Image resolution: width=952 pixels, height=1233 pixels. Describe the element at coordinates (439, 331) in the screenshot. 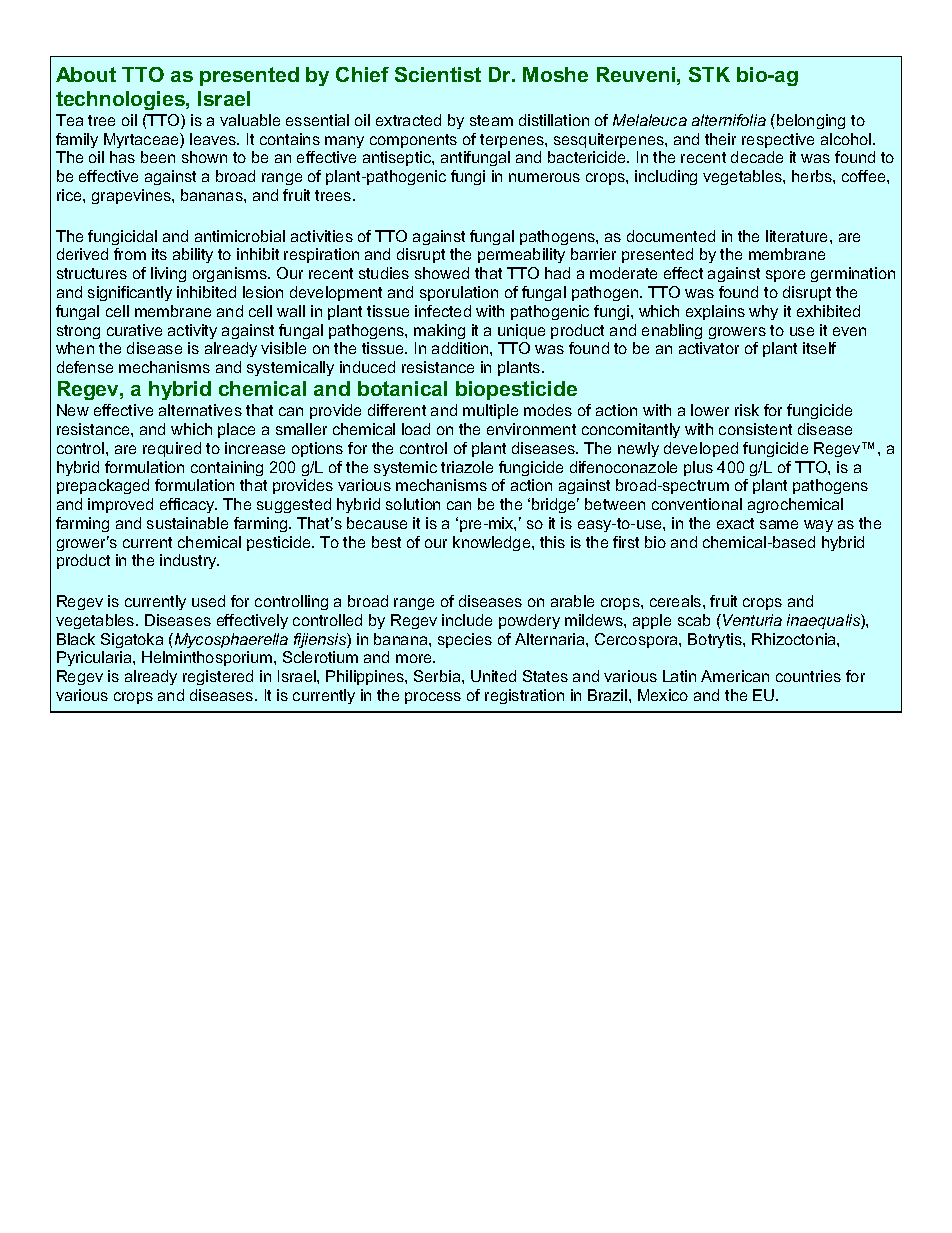

I see `making` at that location.
